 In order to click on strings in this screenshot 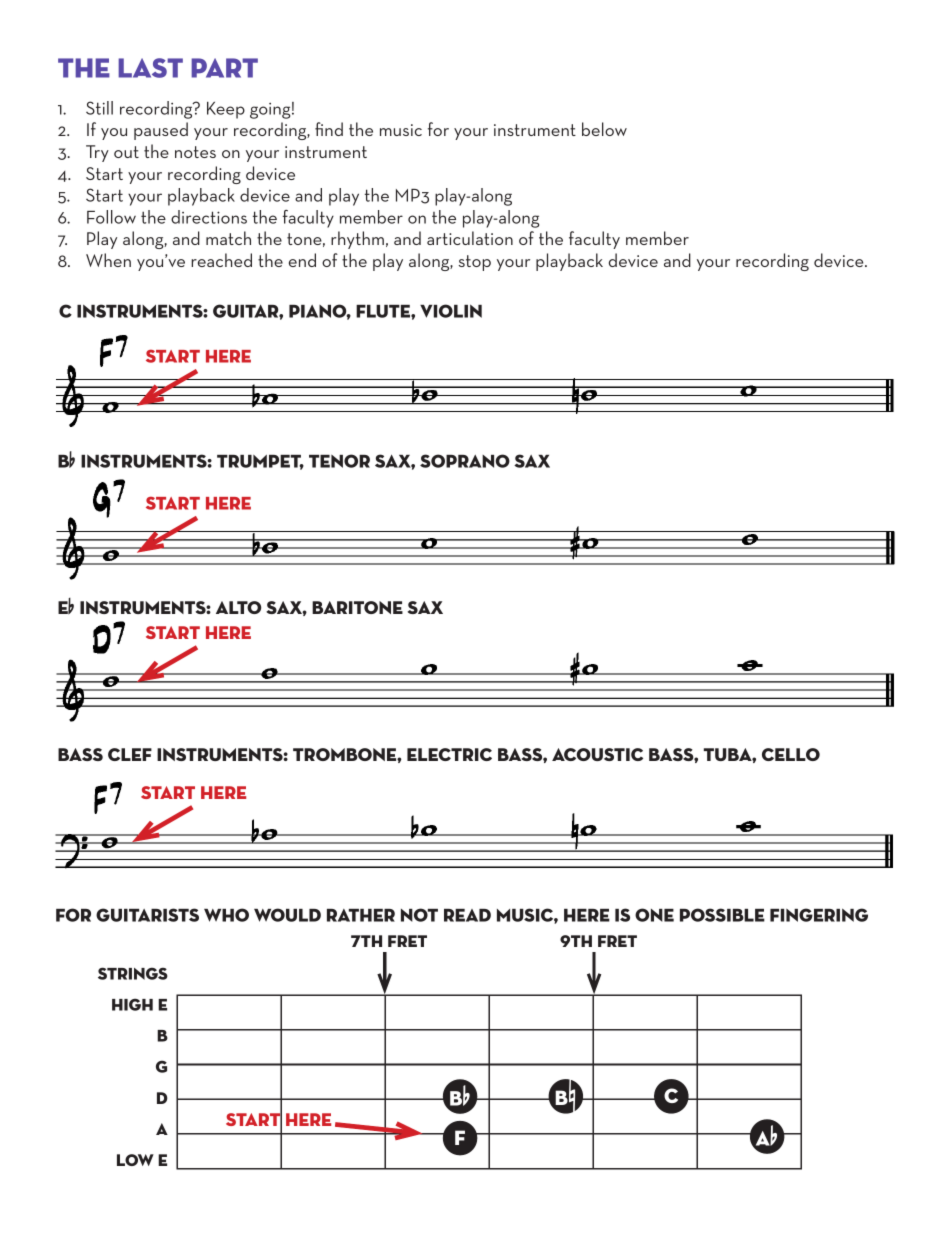, I will do `click(133, 973)`.
